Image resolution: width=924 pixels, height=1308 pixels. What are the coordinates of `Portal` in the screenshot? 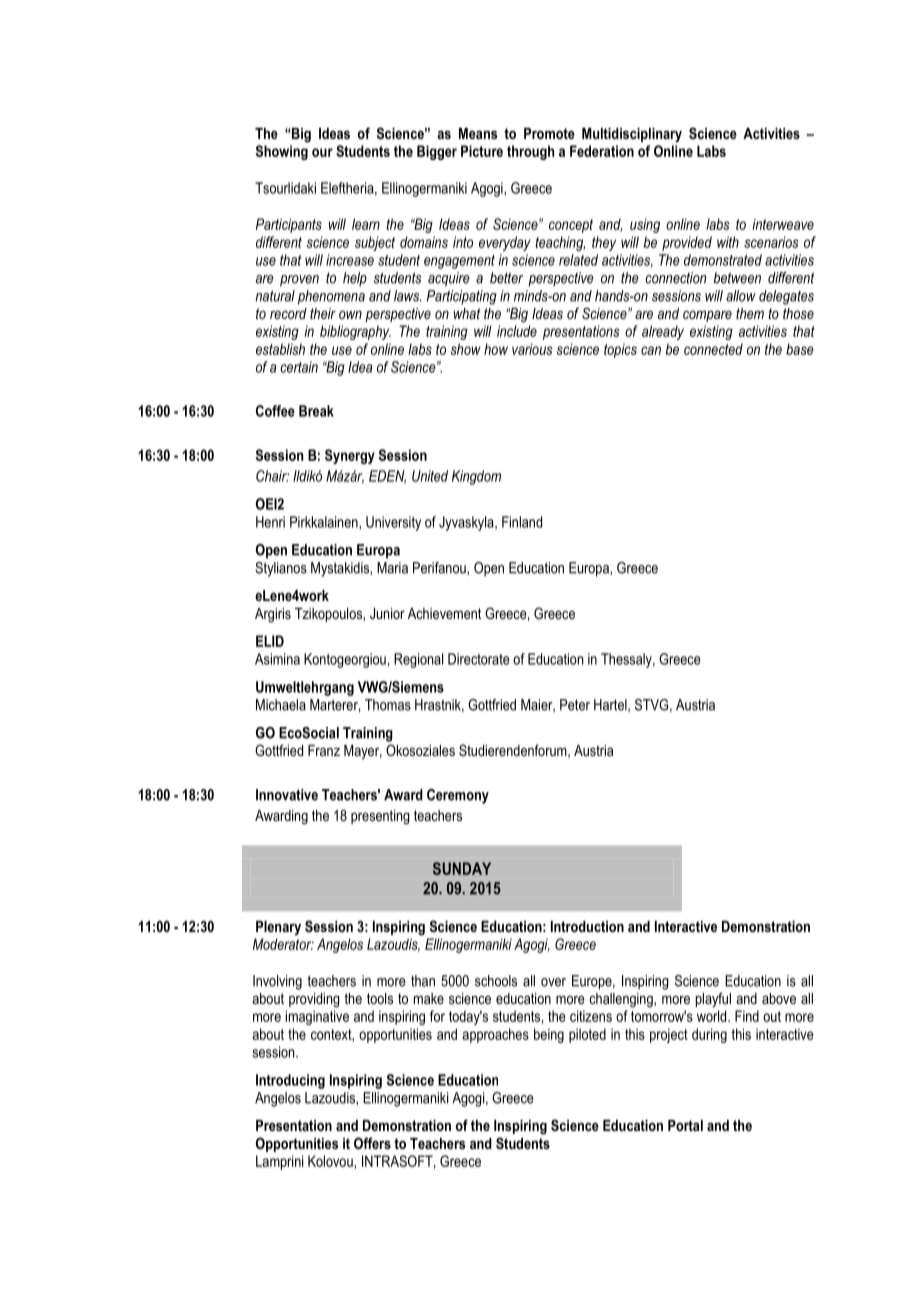 It's located at (685, 1125).
